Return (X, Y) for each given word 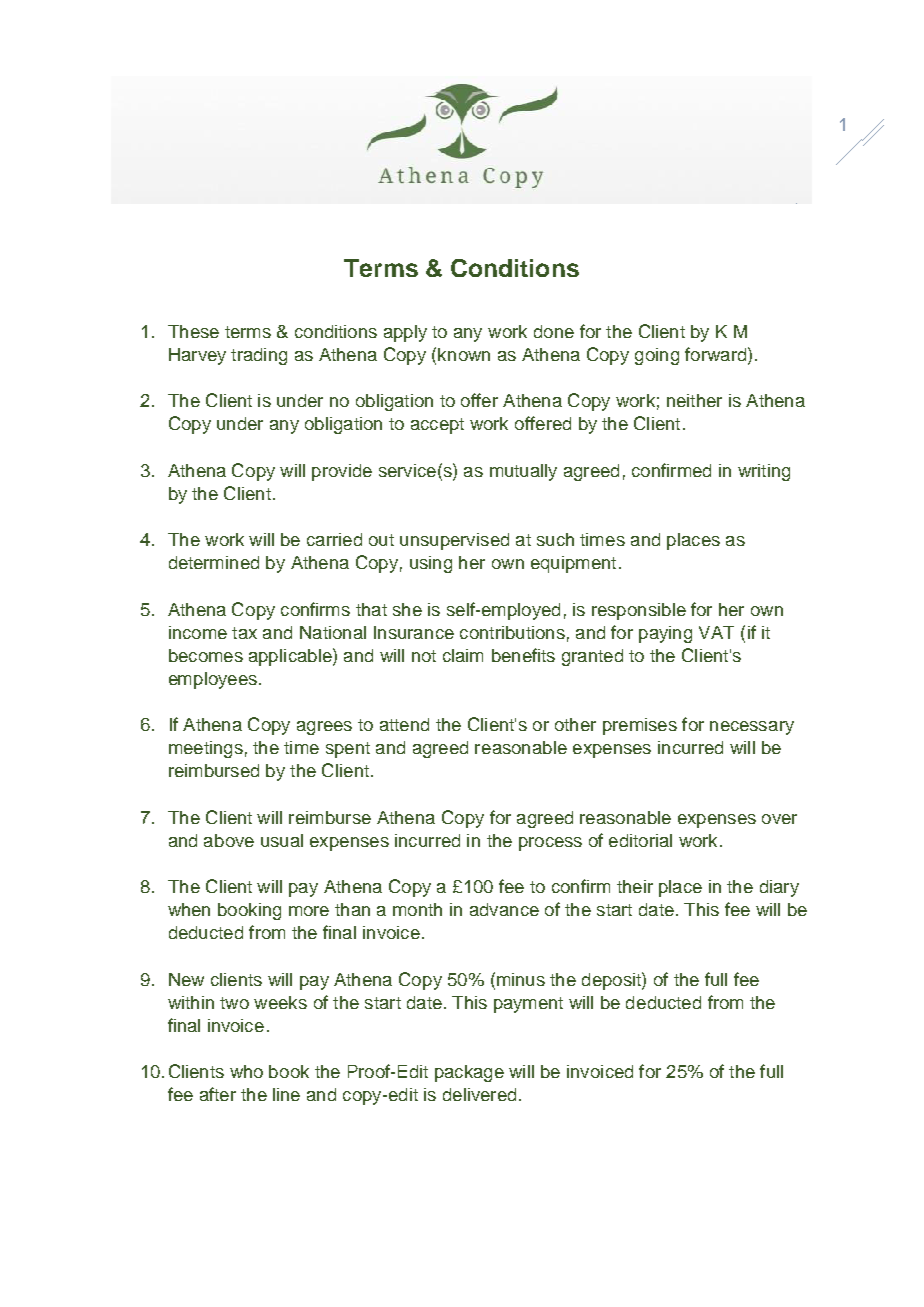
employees (213, 680)
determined (214, 562)
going (657, 356)
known (464, 354)
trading (259, 356)
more (309, 911)
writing (764, 472)
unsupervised (454, 541)
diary (779, 888)
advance (504, 909)
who (246, 1071)
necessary (752, 728)
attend (404, 724)
